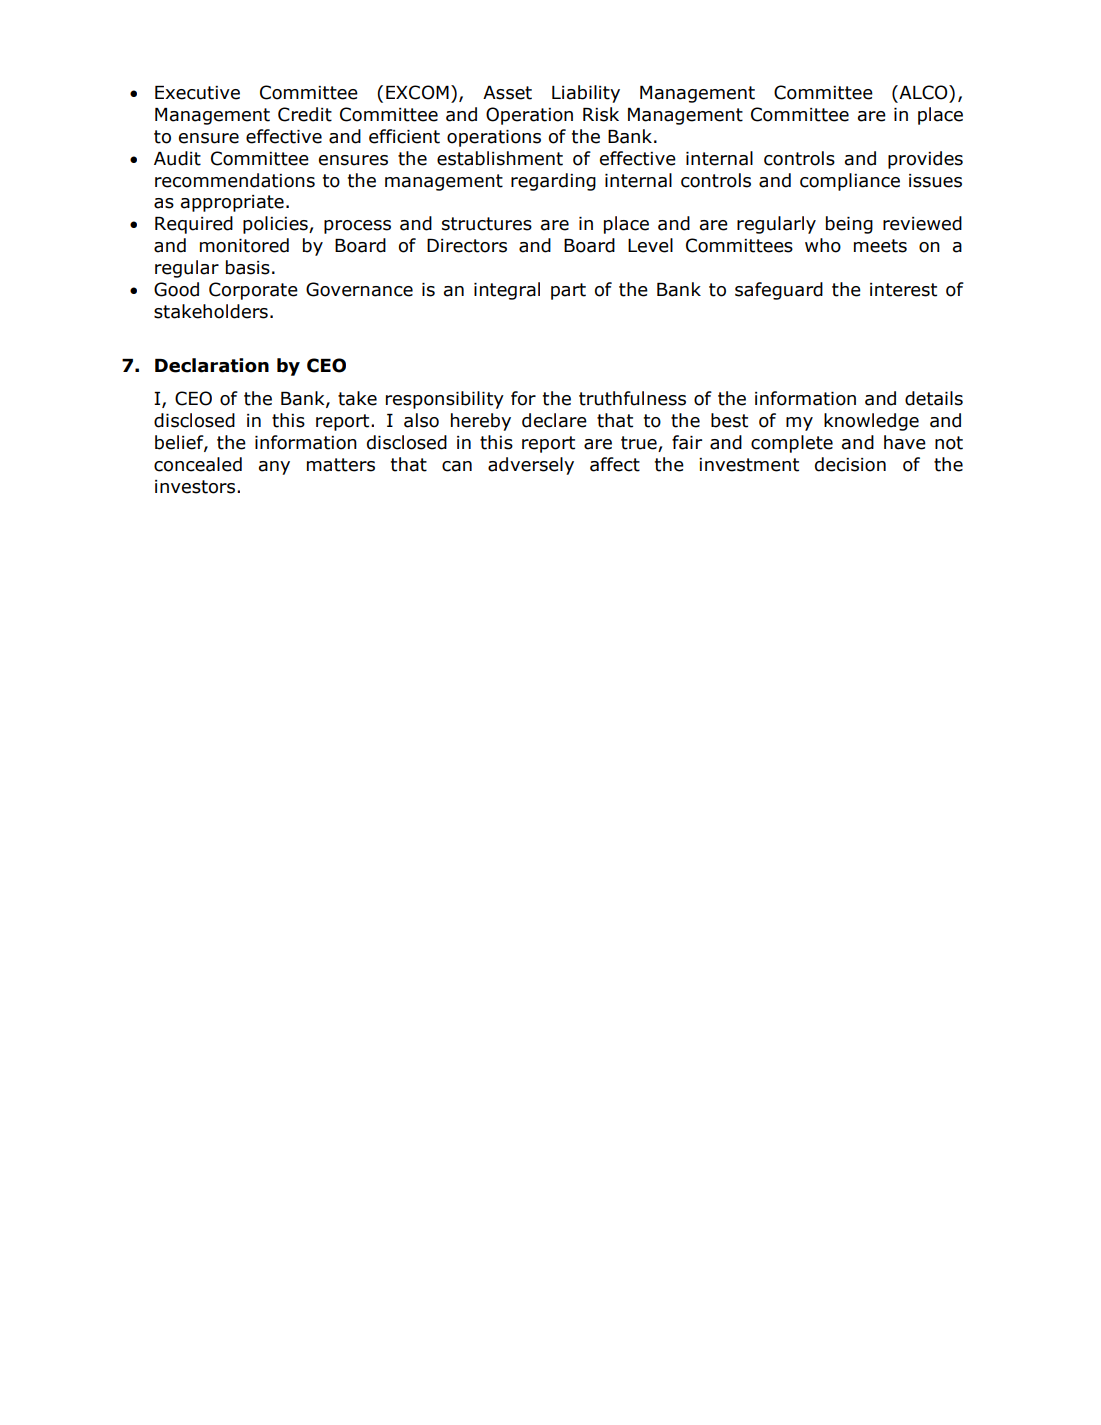  Describe the element at coordinates (923, 92) in the screenshot. I see `ALCO` at that location.
